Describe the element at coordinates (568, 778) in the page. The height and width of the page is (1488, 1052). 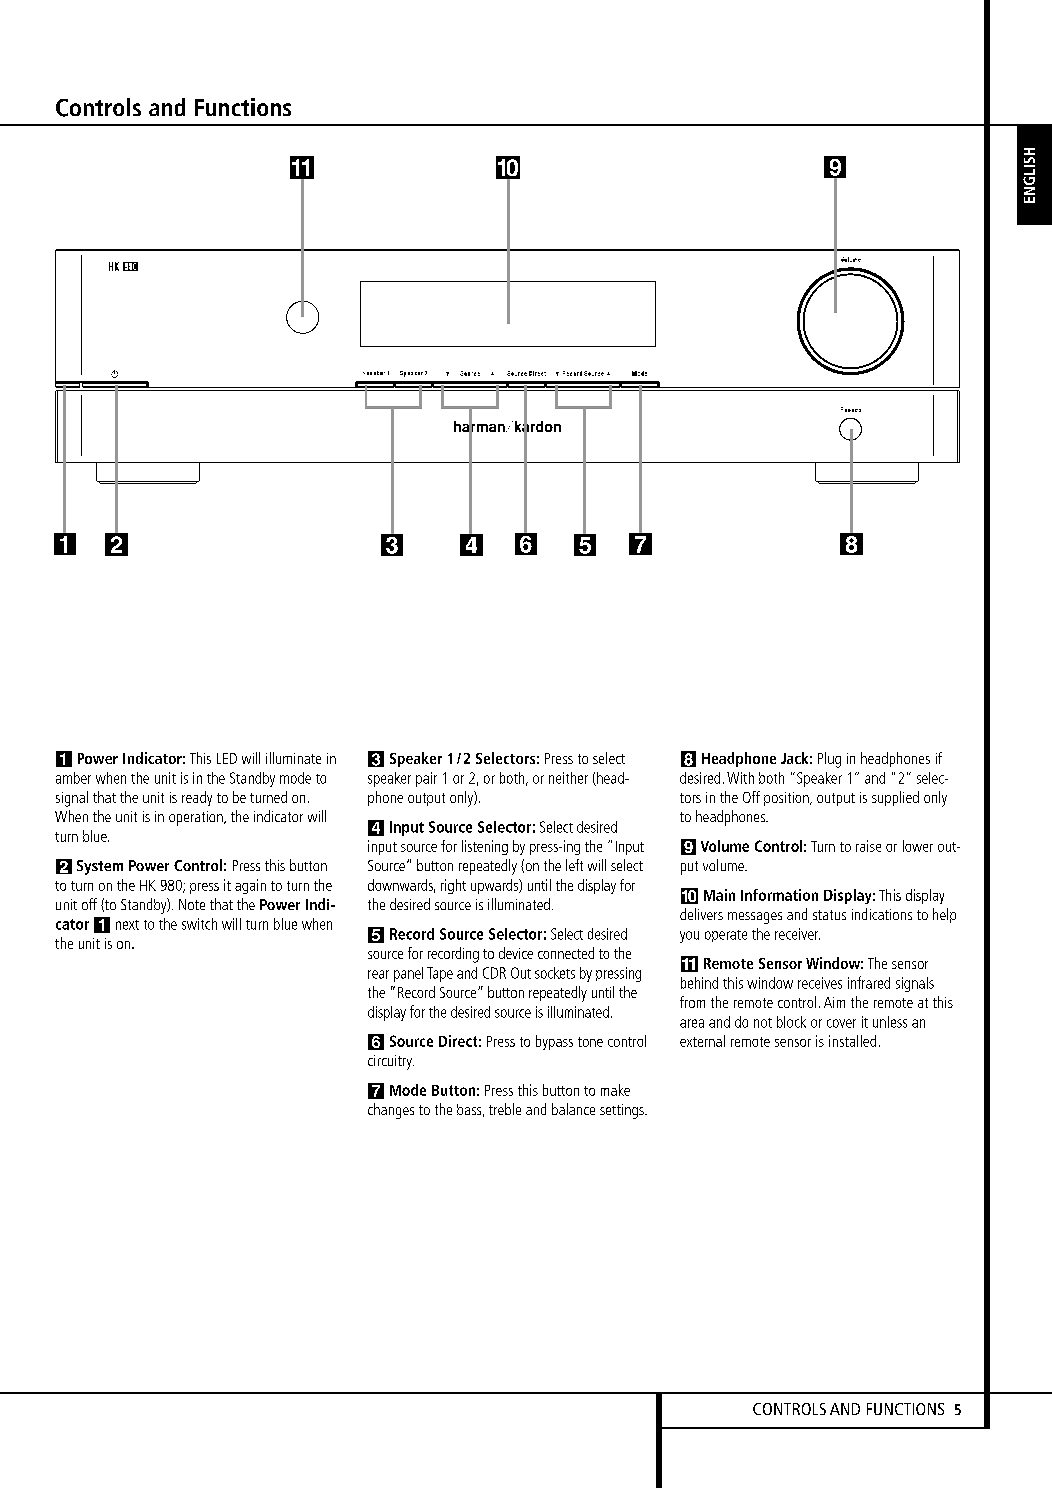
I see `neither` at that location.
